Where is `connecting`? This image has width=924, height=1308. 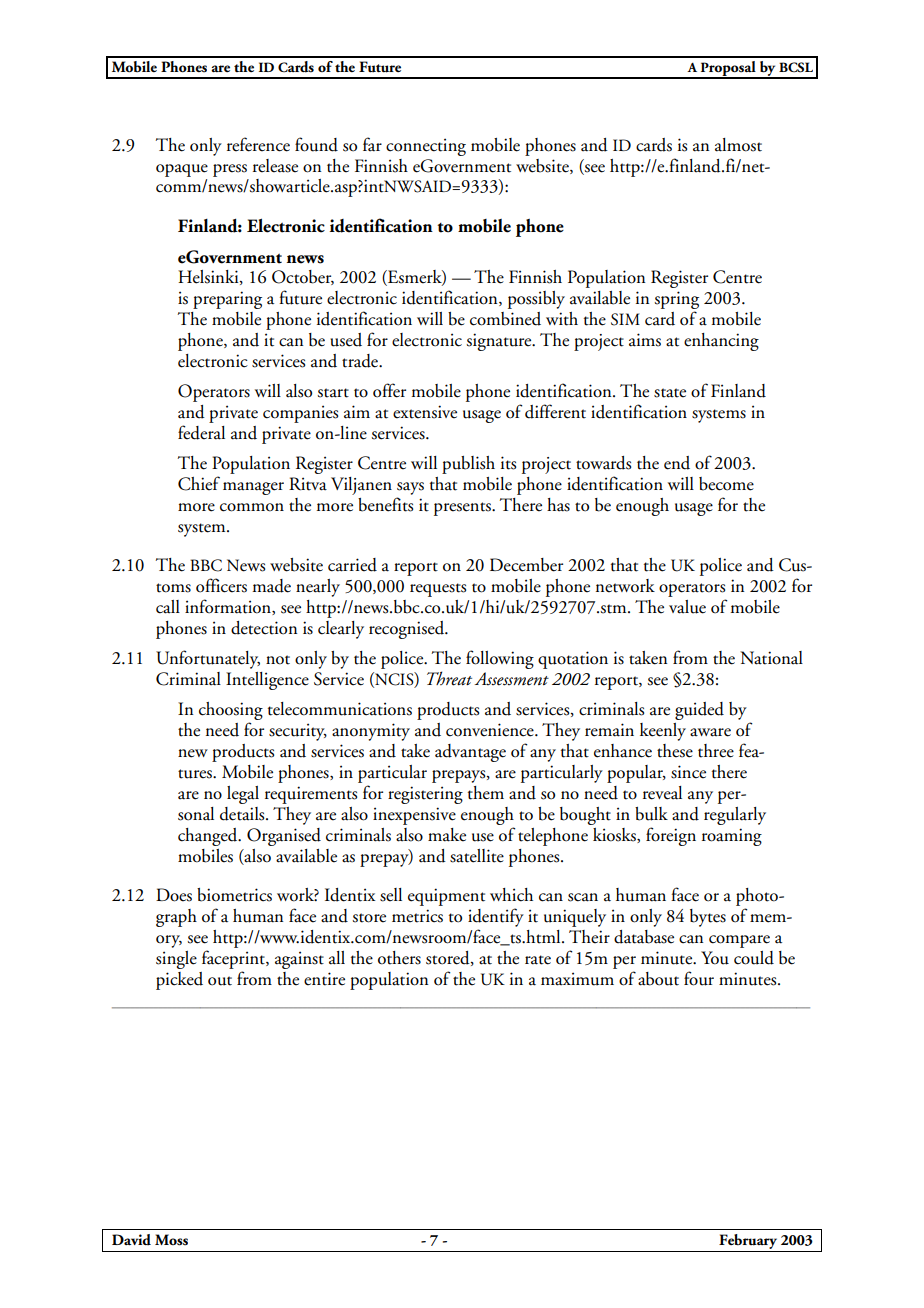
connecting is located at coordinates (426, 147).
